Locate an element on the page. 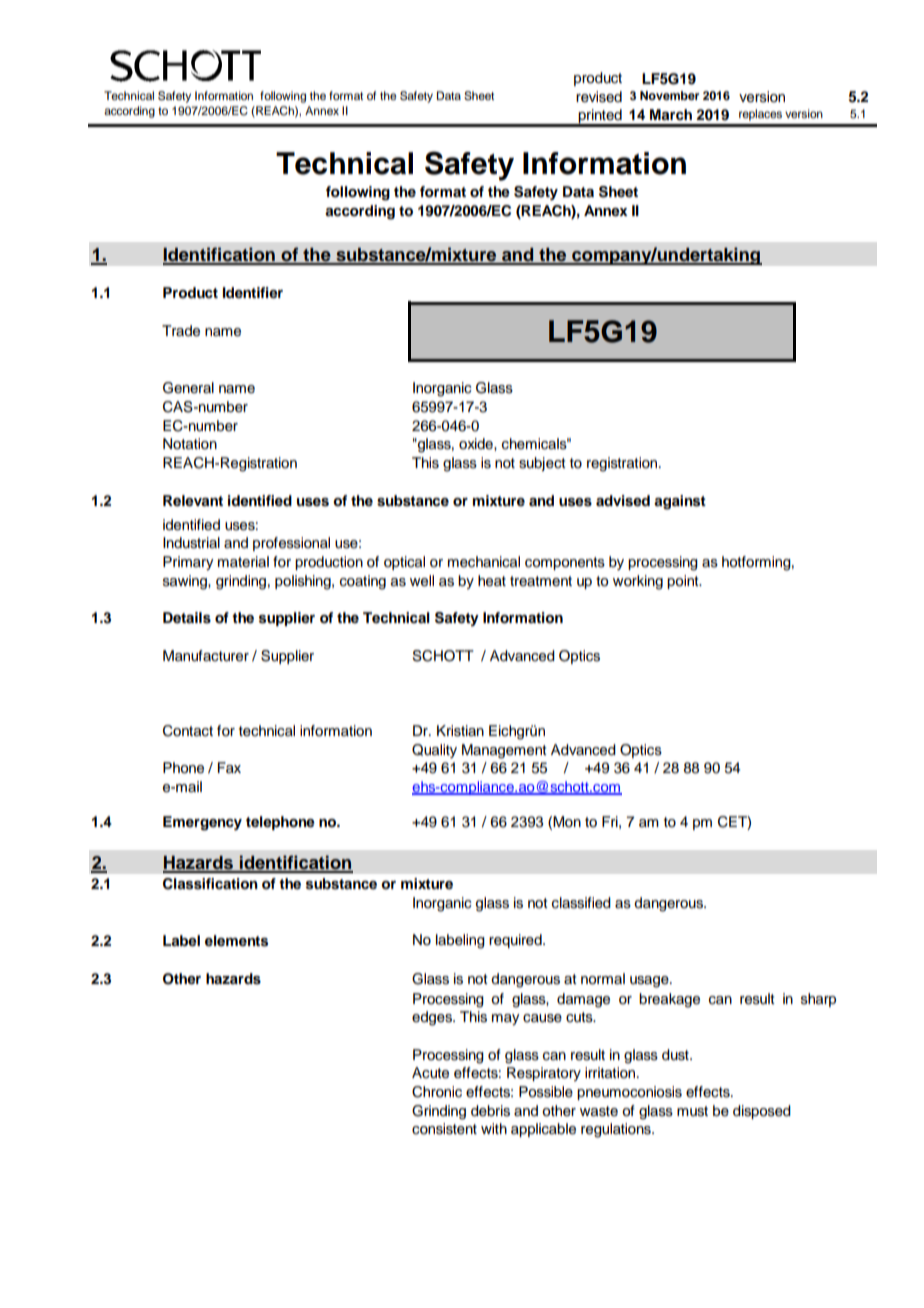 This image has height=1308, width=924. subject is located at coordinates (542, 464).
